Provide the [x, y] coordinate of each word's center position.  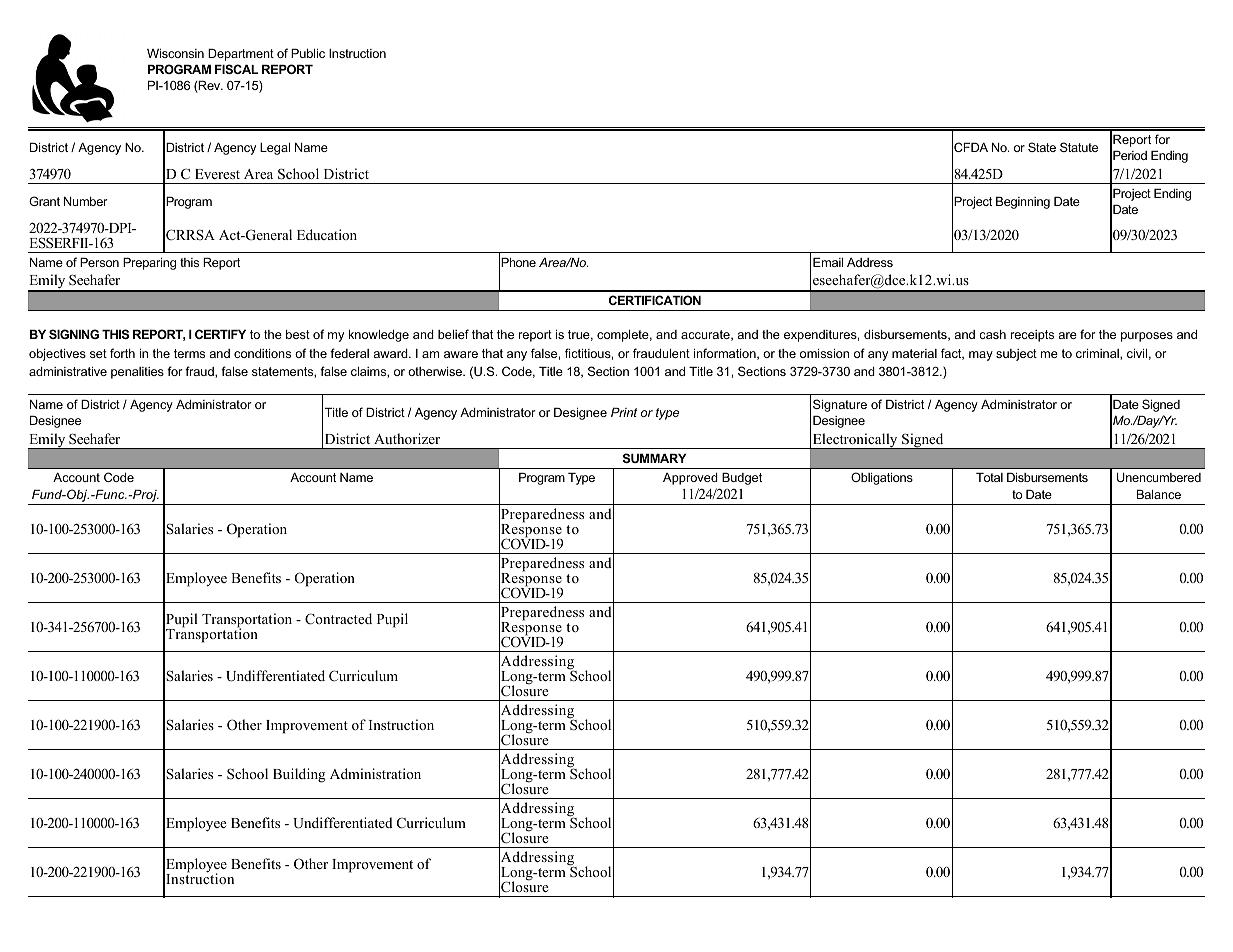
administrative [68, 371]
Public [308, 53]
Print [624, 412]
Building [299, 775]
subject [1016, 355]
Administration [375, 773]
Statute [1079, 147]
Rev [210, 87]
